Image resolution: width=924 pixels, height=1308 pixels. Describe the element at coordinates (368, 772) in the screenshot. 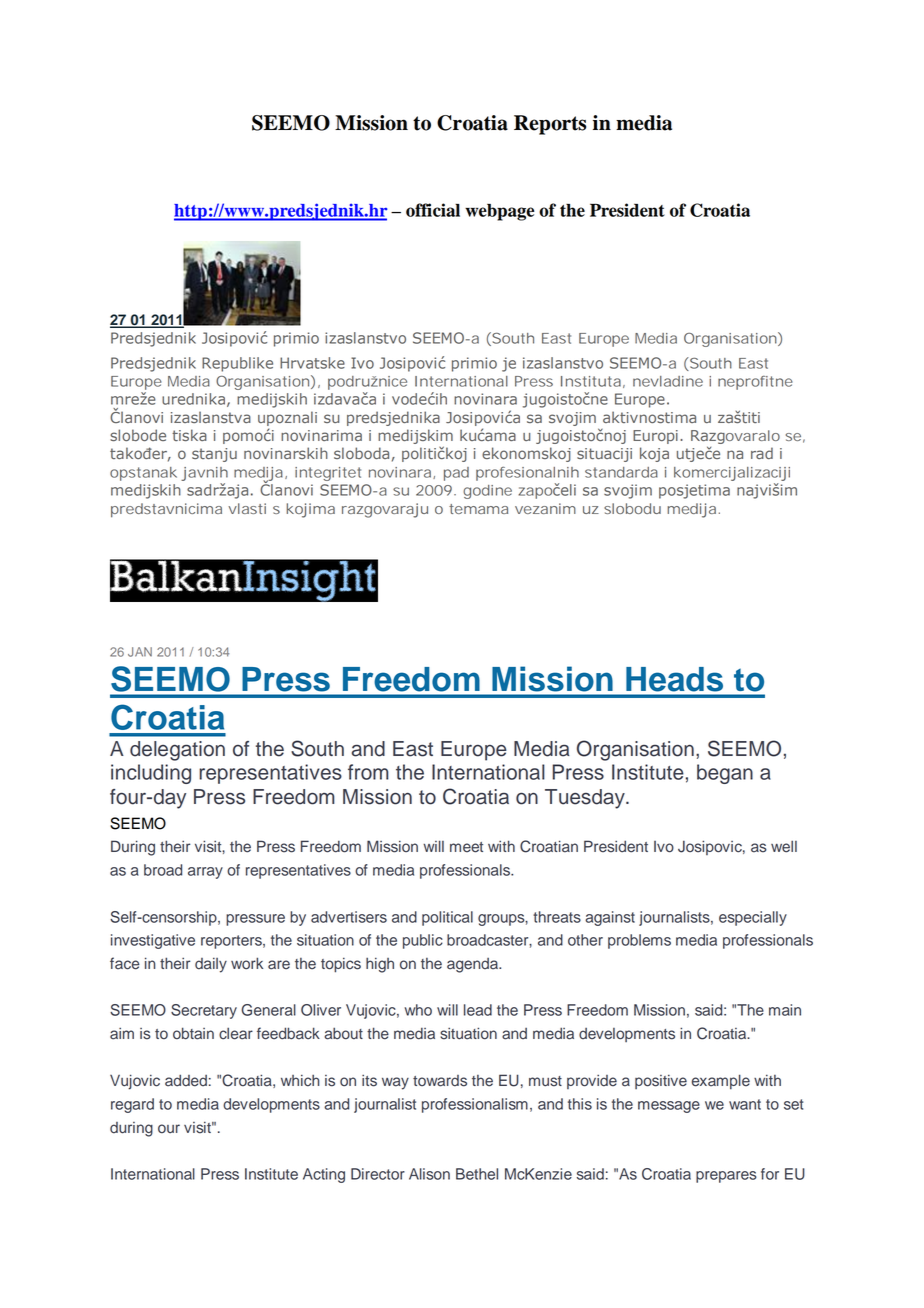

I see `from` at that location.
